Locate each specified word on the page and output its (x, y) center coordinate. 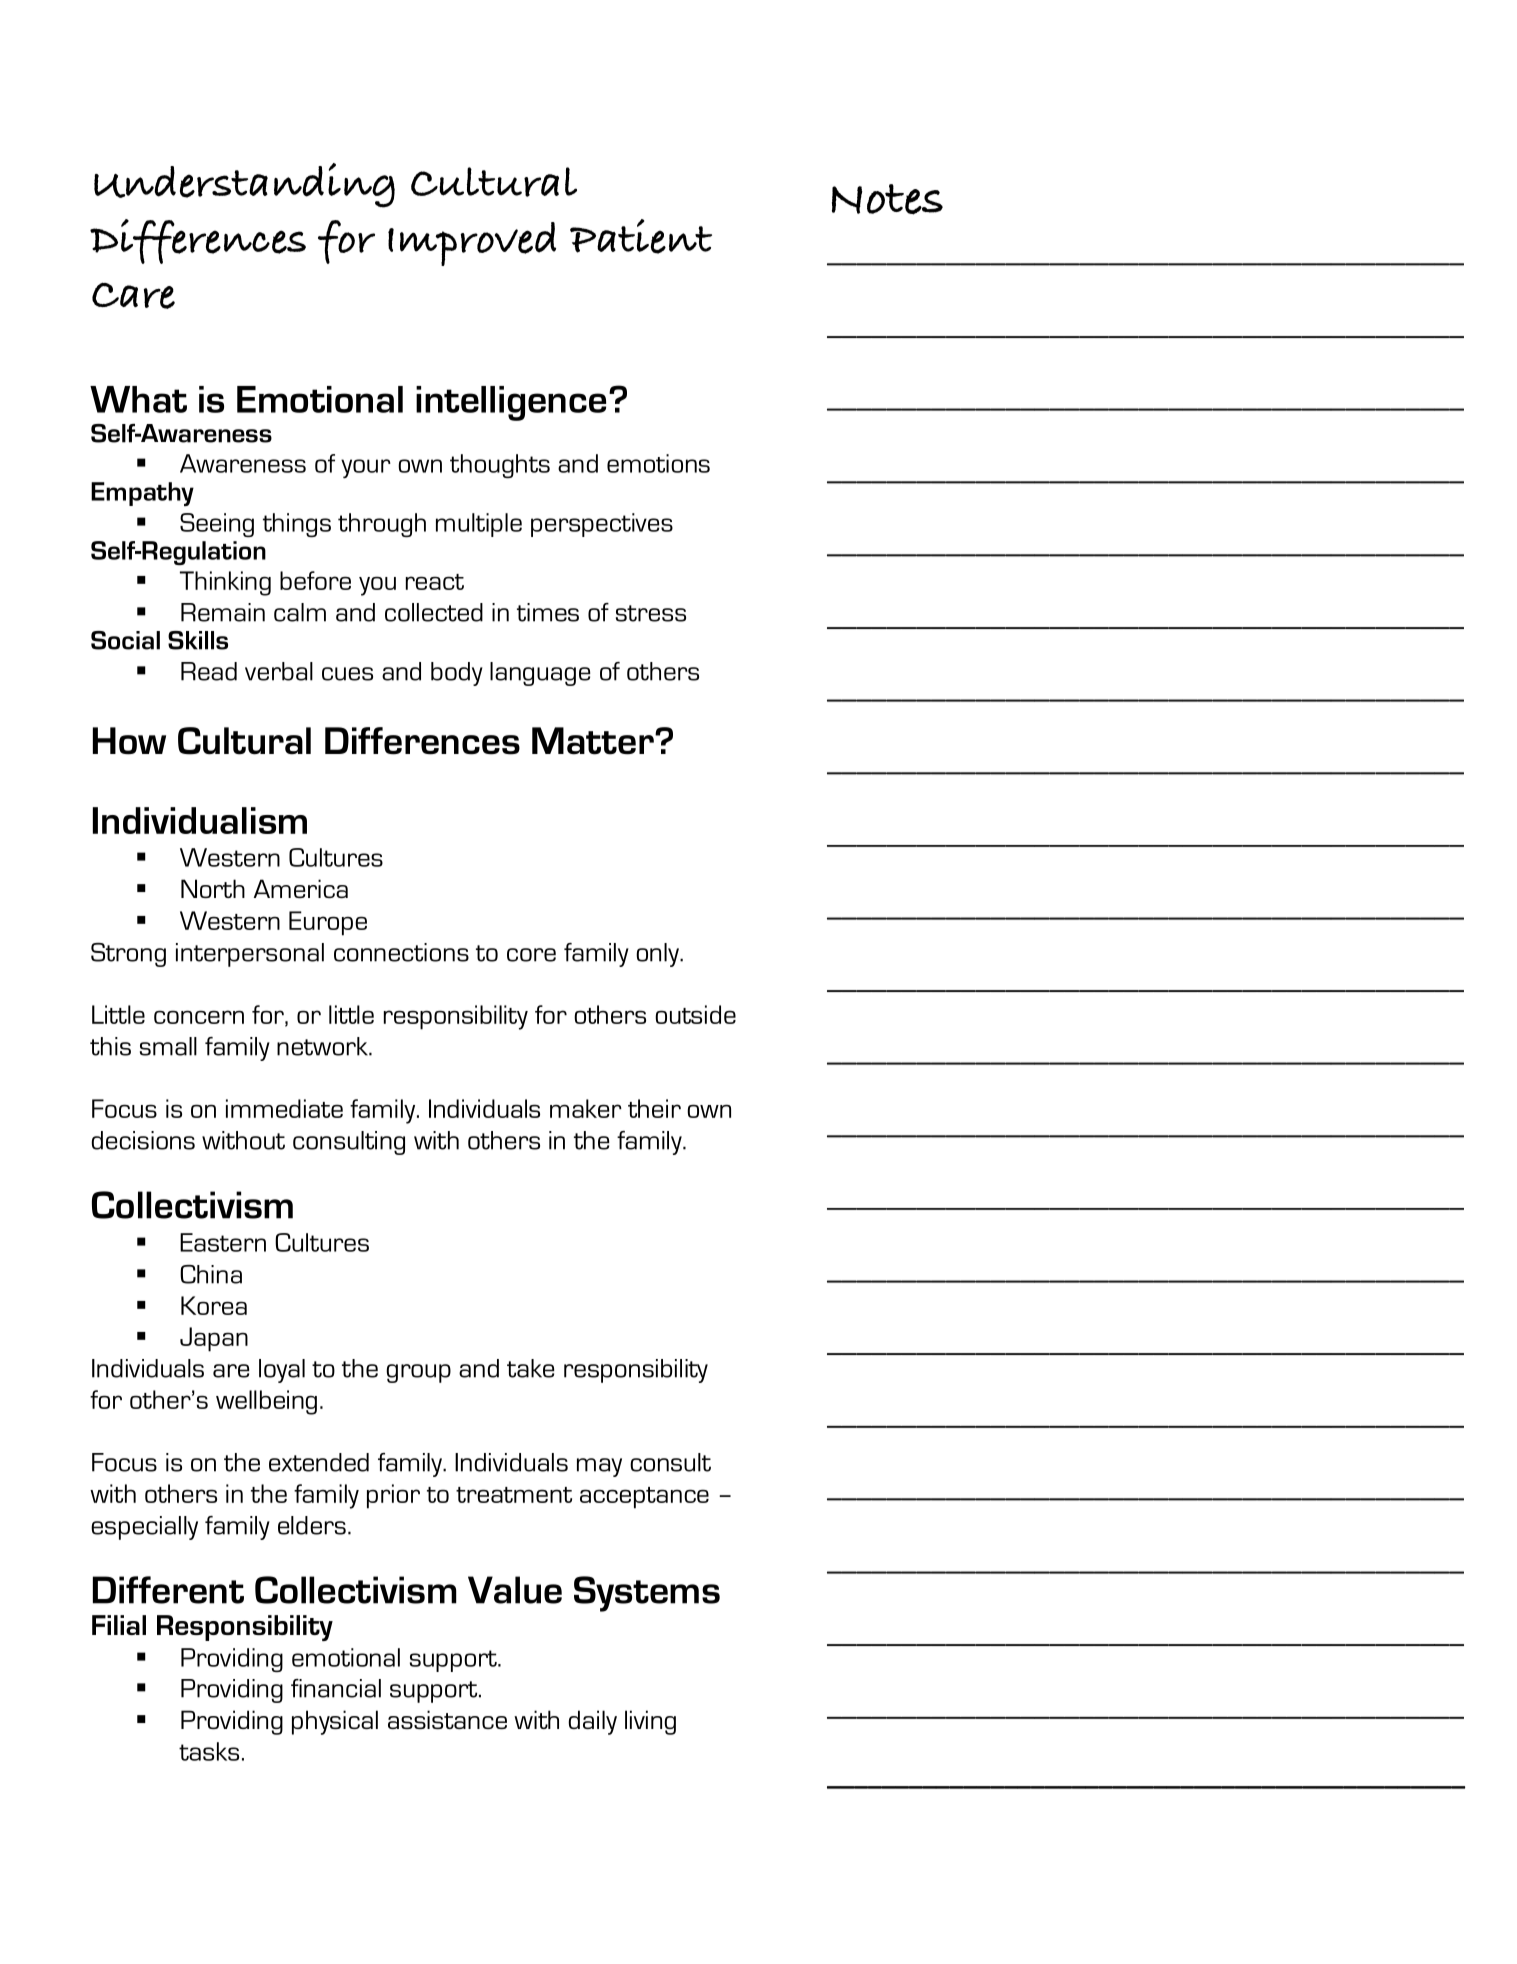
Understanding (244, 185)
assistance (447, 1719)
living (650, 1722)
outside (695, 1014)
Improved (472, 244)
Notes (887, 199)
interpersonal (250, 955)
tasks (209, 1751)
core (531, 955)
